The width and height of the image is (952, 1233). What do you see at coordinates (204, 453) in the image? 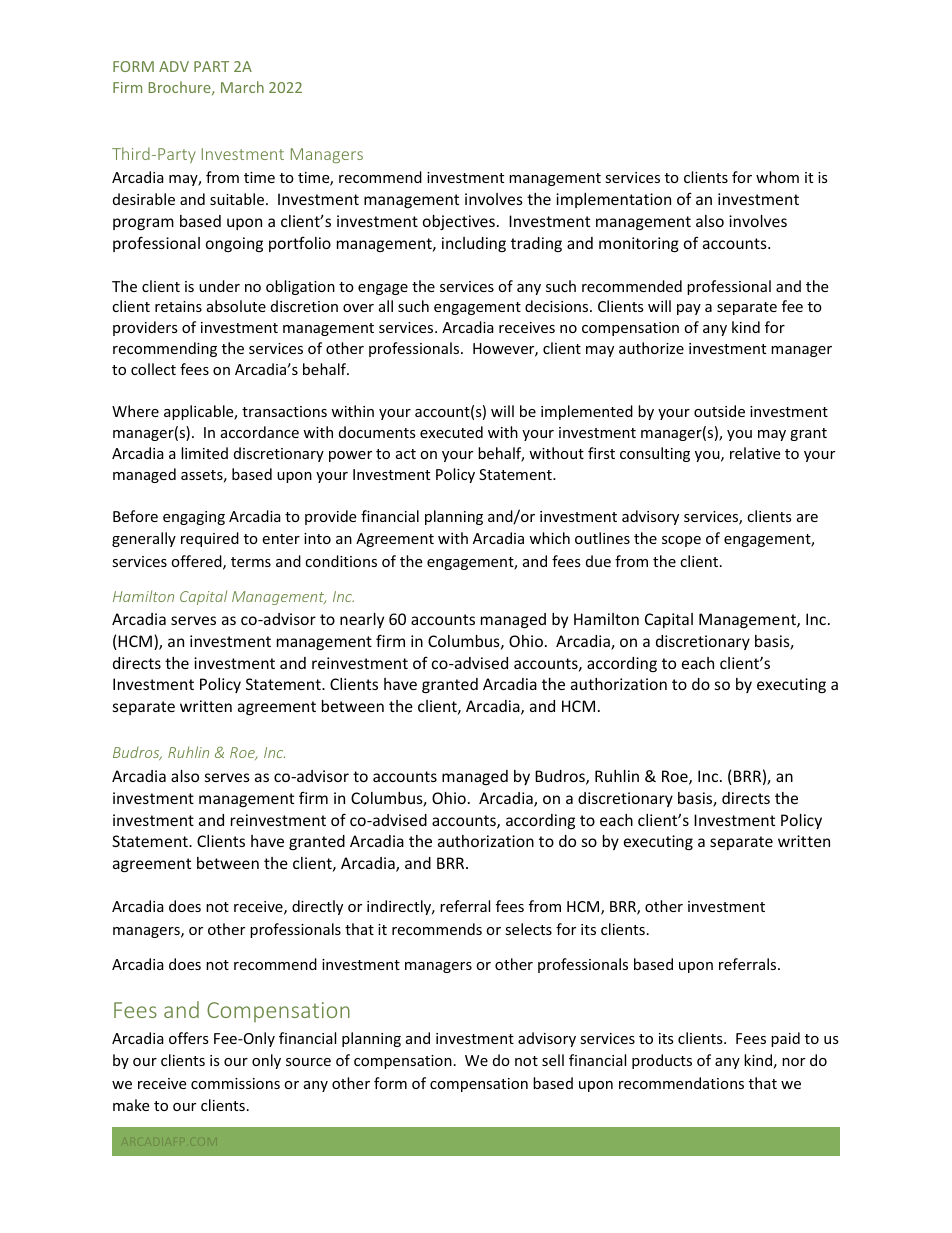
I see `limited` at bounding box center [204, 453].
